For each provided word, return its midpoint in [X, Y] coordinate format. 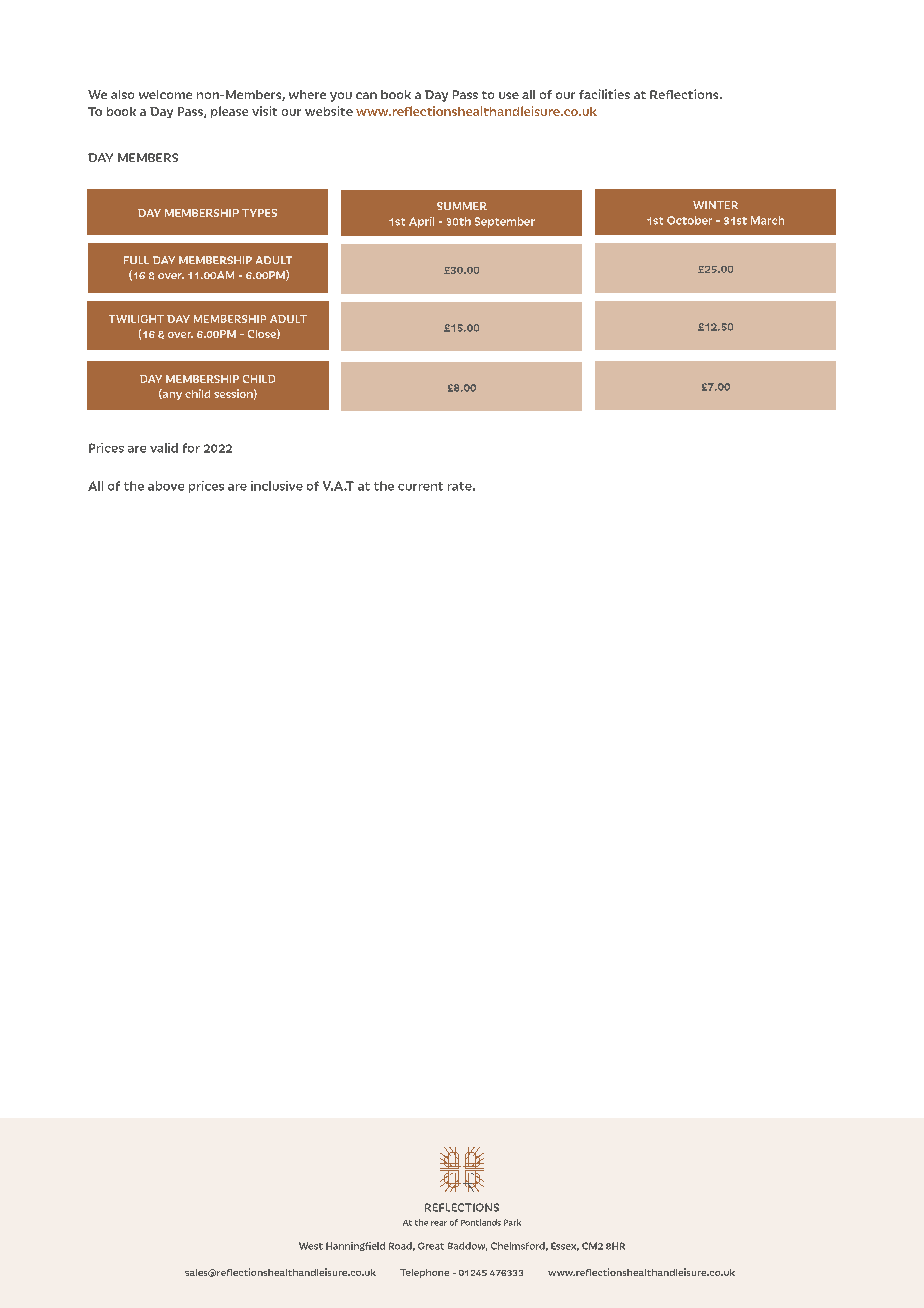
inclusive [277, 486]
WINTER [715, 205]
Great [431, 1246]
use [509, 95]
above [166, 486]
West [311, 1246]
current [420, 486]
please [229, 112]
